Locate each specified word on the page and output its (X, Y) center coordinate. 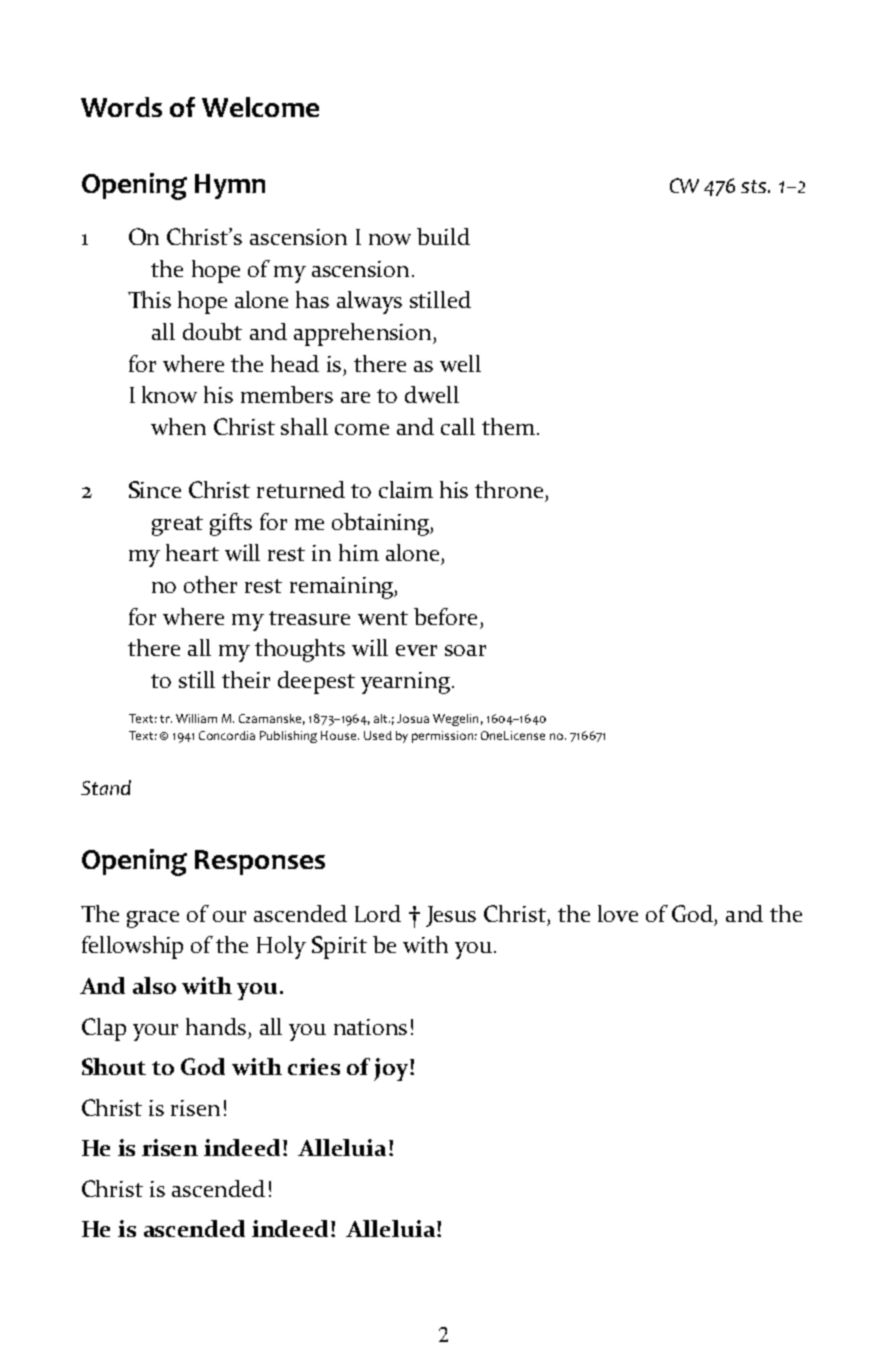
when (178, 426)
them (508, 426)
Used (378, 735)
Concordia (227, 735)
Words (121, 107)
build (443, 236)
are (355, 397)
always (369, 302)
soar (465, 650)
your (155, 1032)
